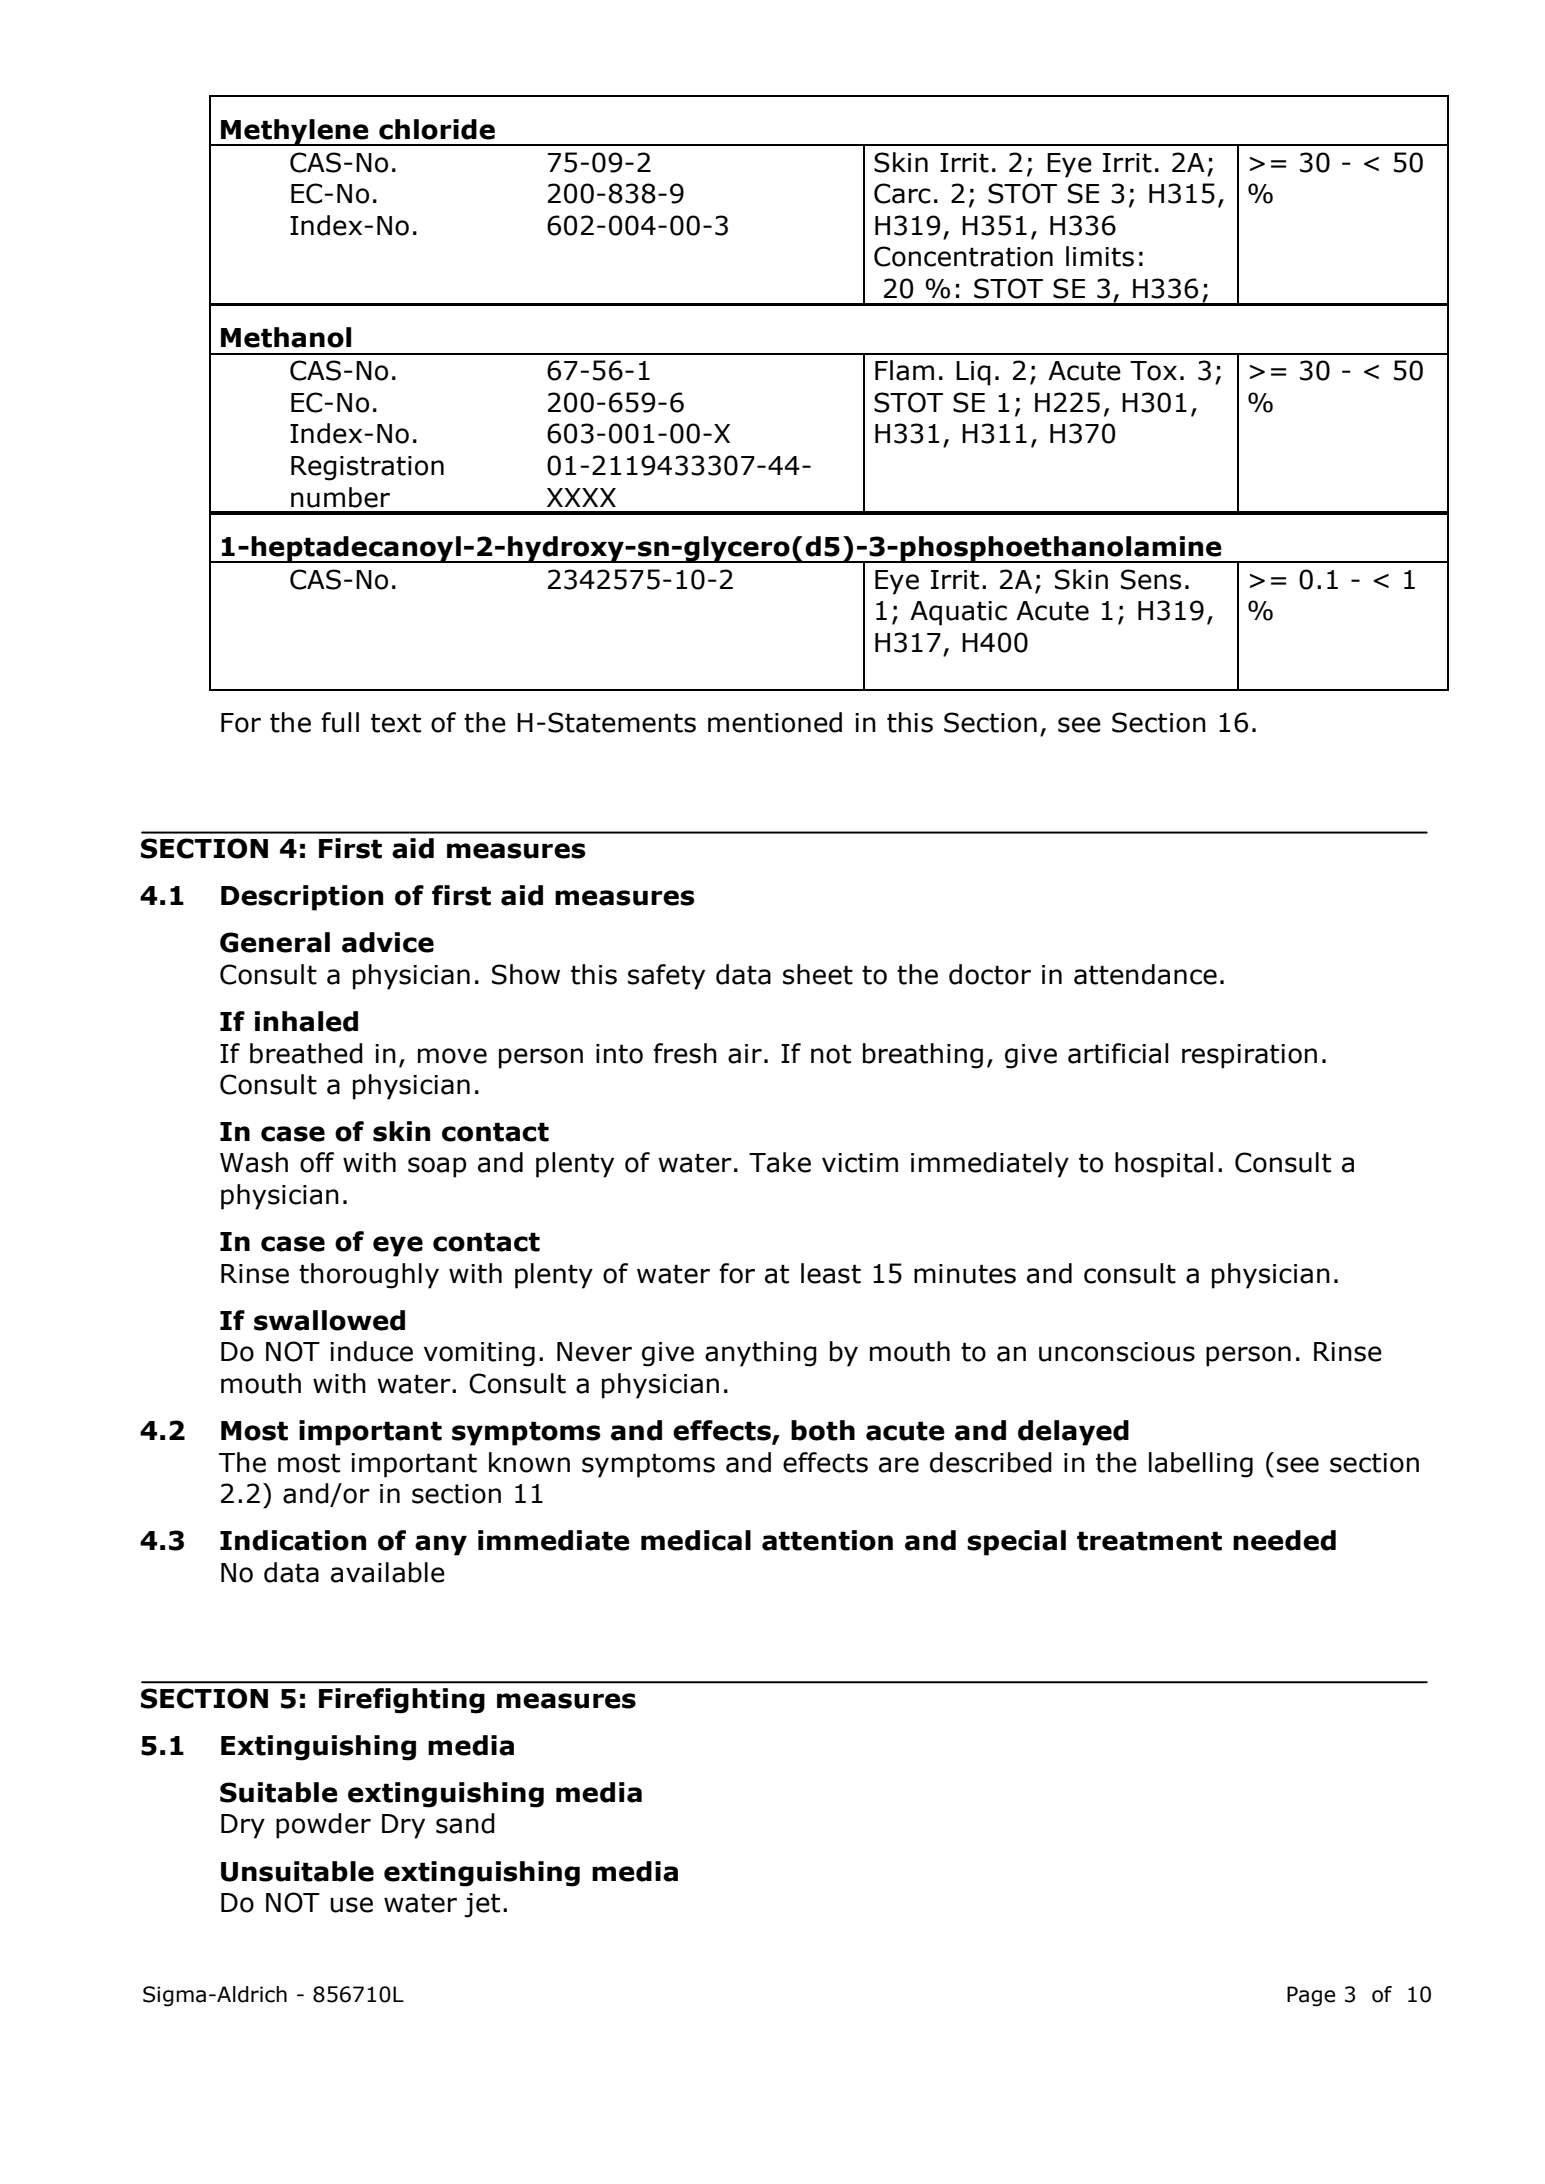 The height and width of the screenshot is (2184, 1545). What do you see at coordinates (437, 129) in the screenshot?
I see `chloride` at bounding box center [437, 129].
